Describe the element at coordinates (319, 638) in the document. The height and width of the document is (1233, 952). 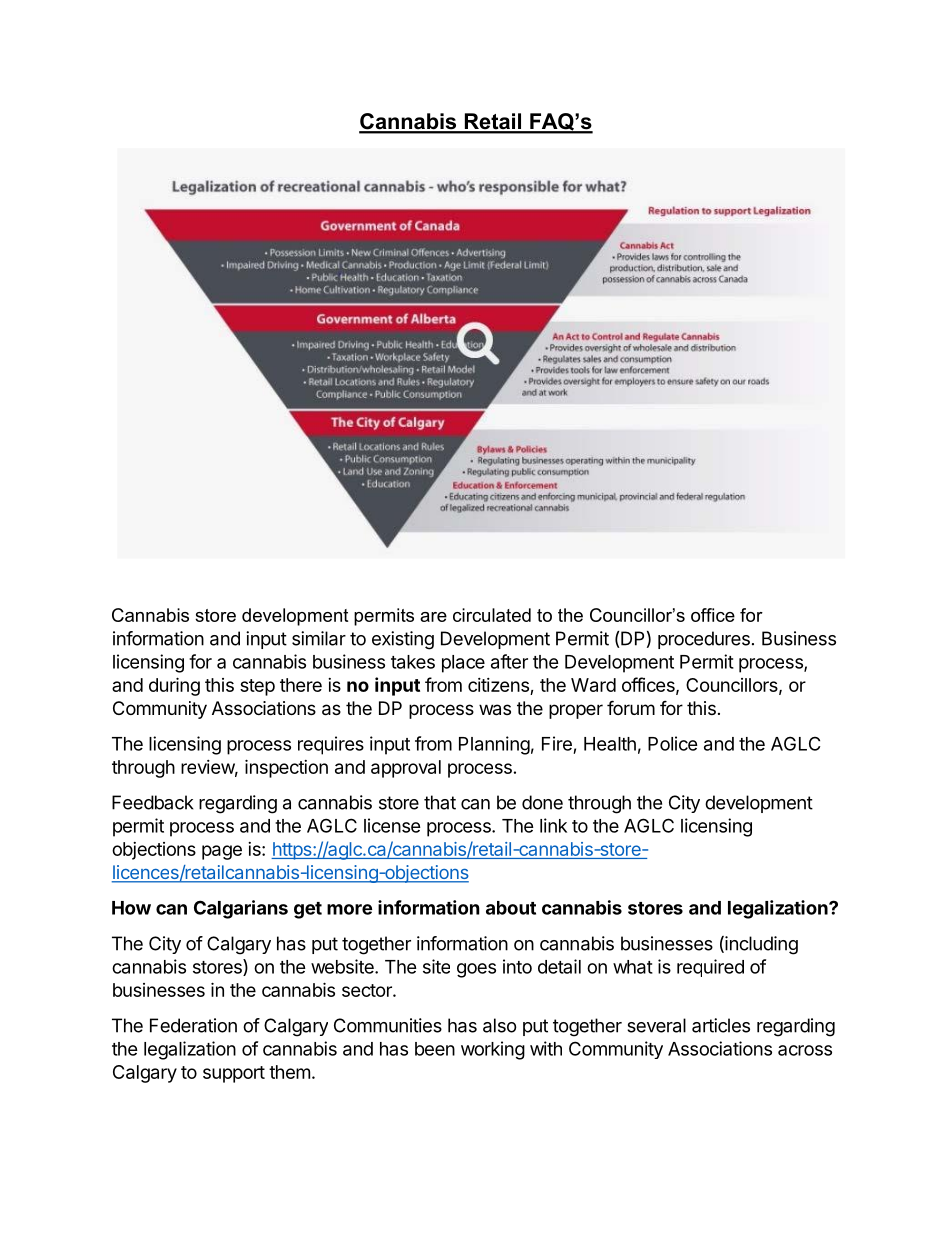
I see `similar` at that location.
